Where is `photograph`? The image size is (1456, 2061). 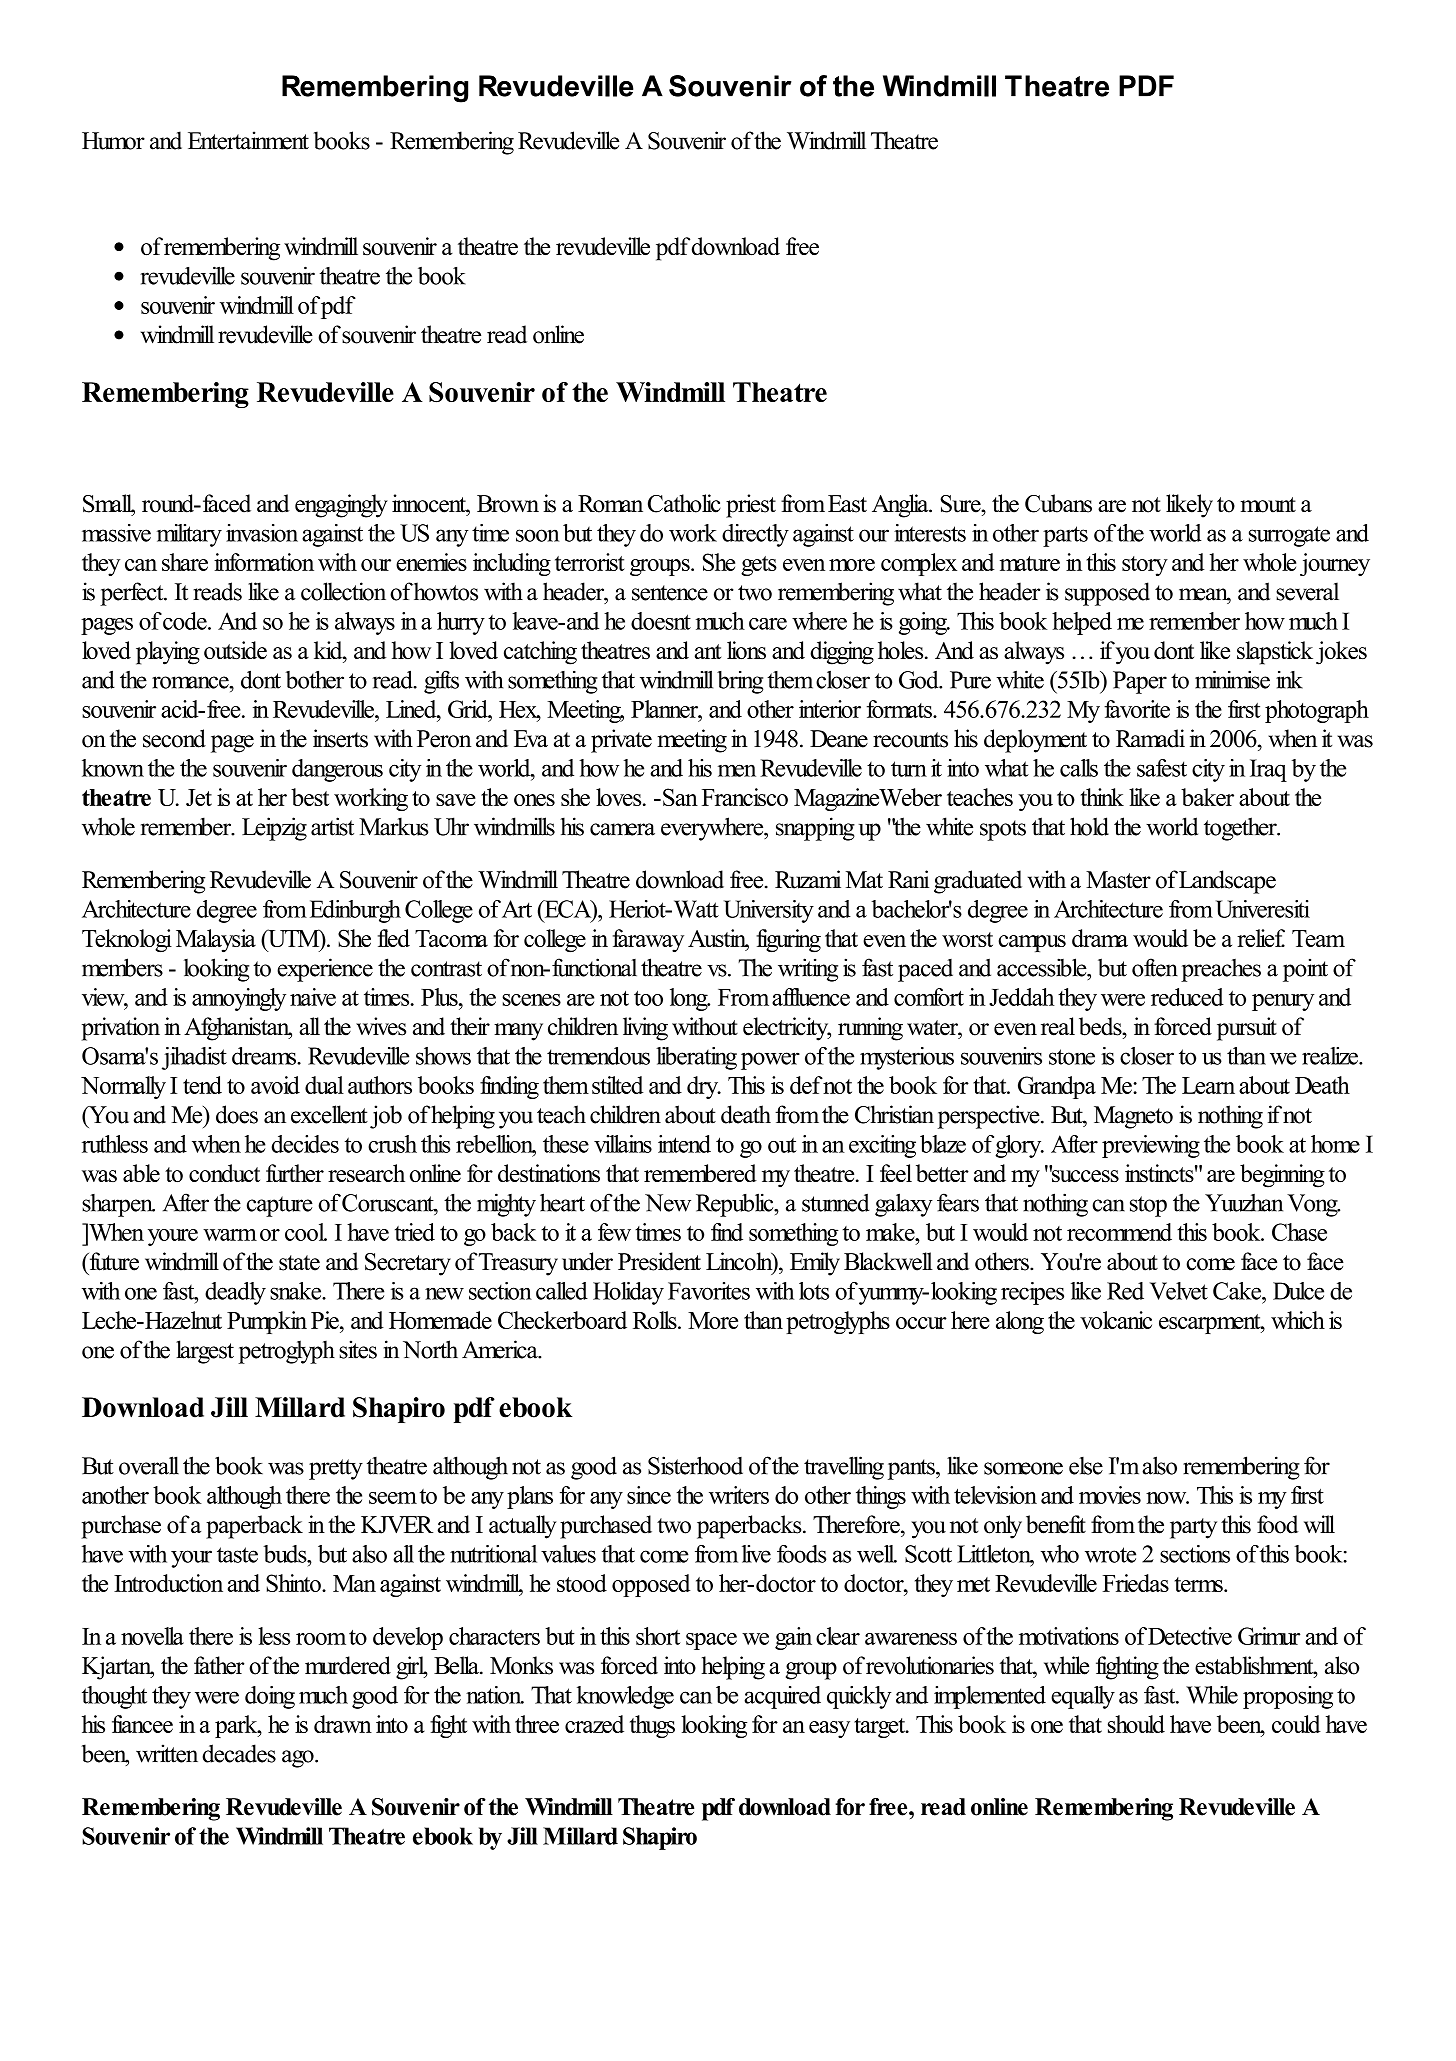 photograph is located at coordinates (1317, 711).
